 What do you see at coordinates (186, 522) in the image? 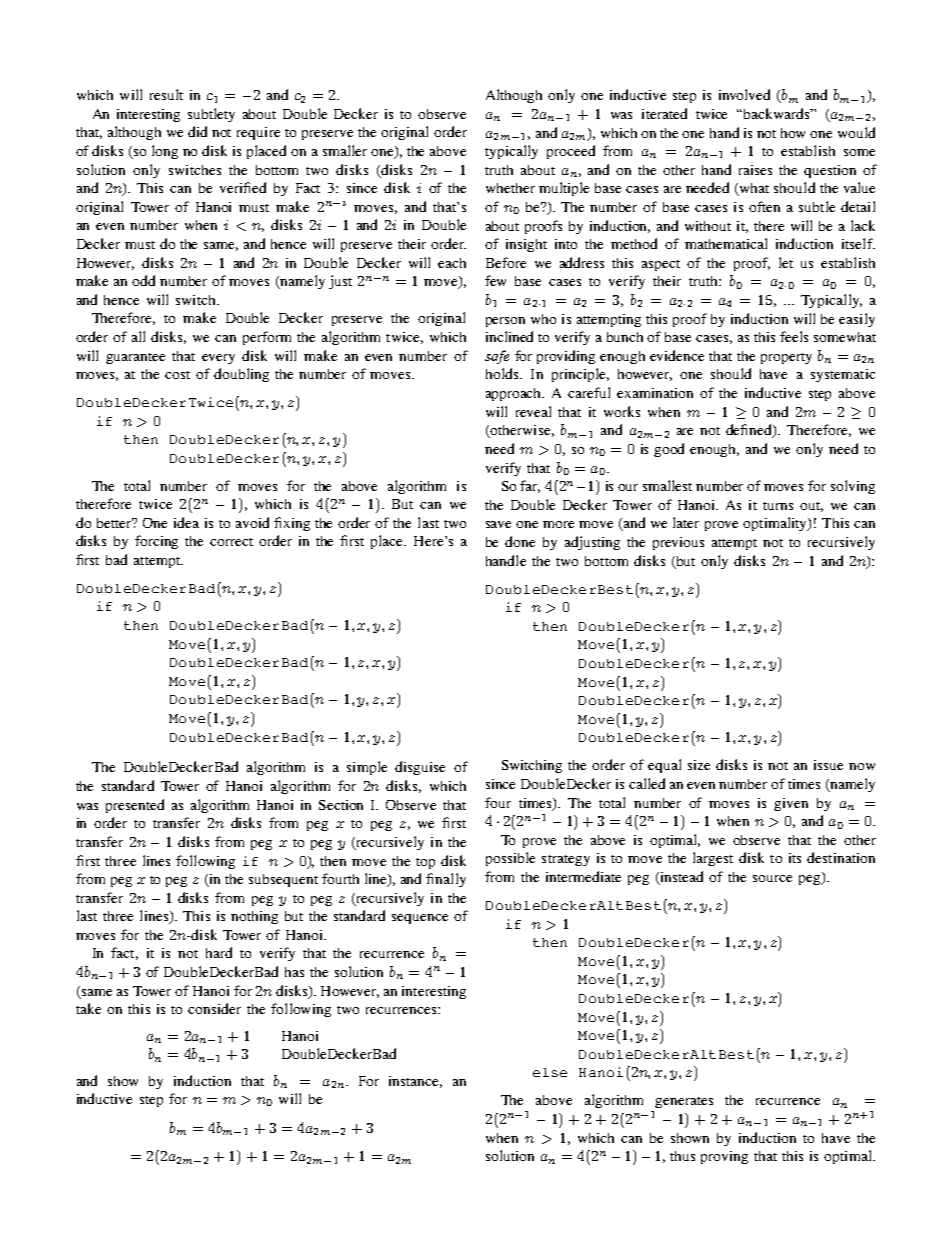
I see `idea` at bounding box center [186, 522].
